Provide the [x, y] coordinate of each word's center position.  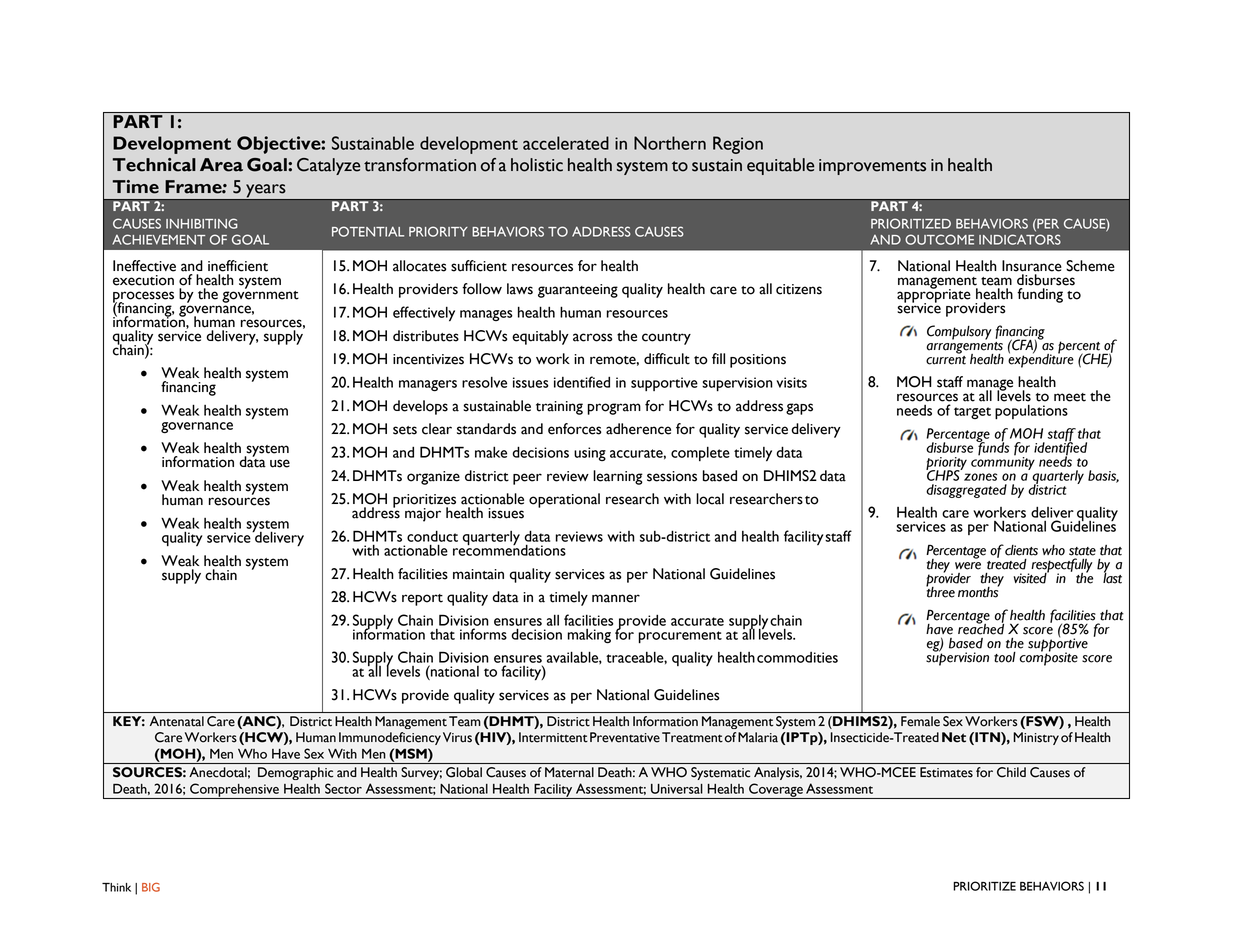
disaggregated [966, 491]
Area [221, 165]
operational [564, 500]
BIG [151, 887]
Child [1011, 772]
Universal [677, 789]
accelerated [566, 143]
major [423, 515]
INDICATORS [1020, 239]
